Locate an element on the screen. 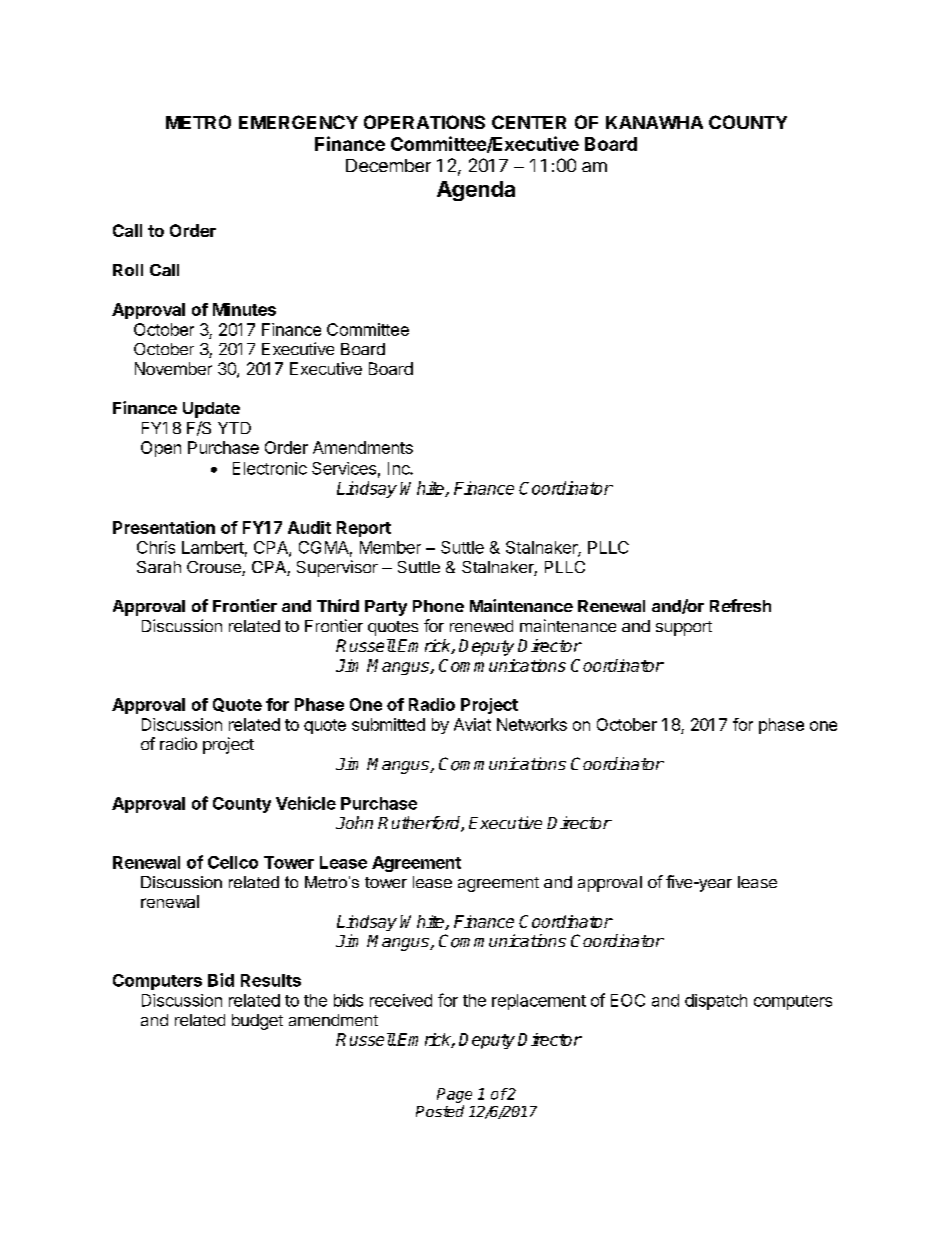 The image size is (952, 1233). EMERGENCY is located at coordinates (298, 122).
